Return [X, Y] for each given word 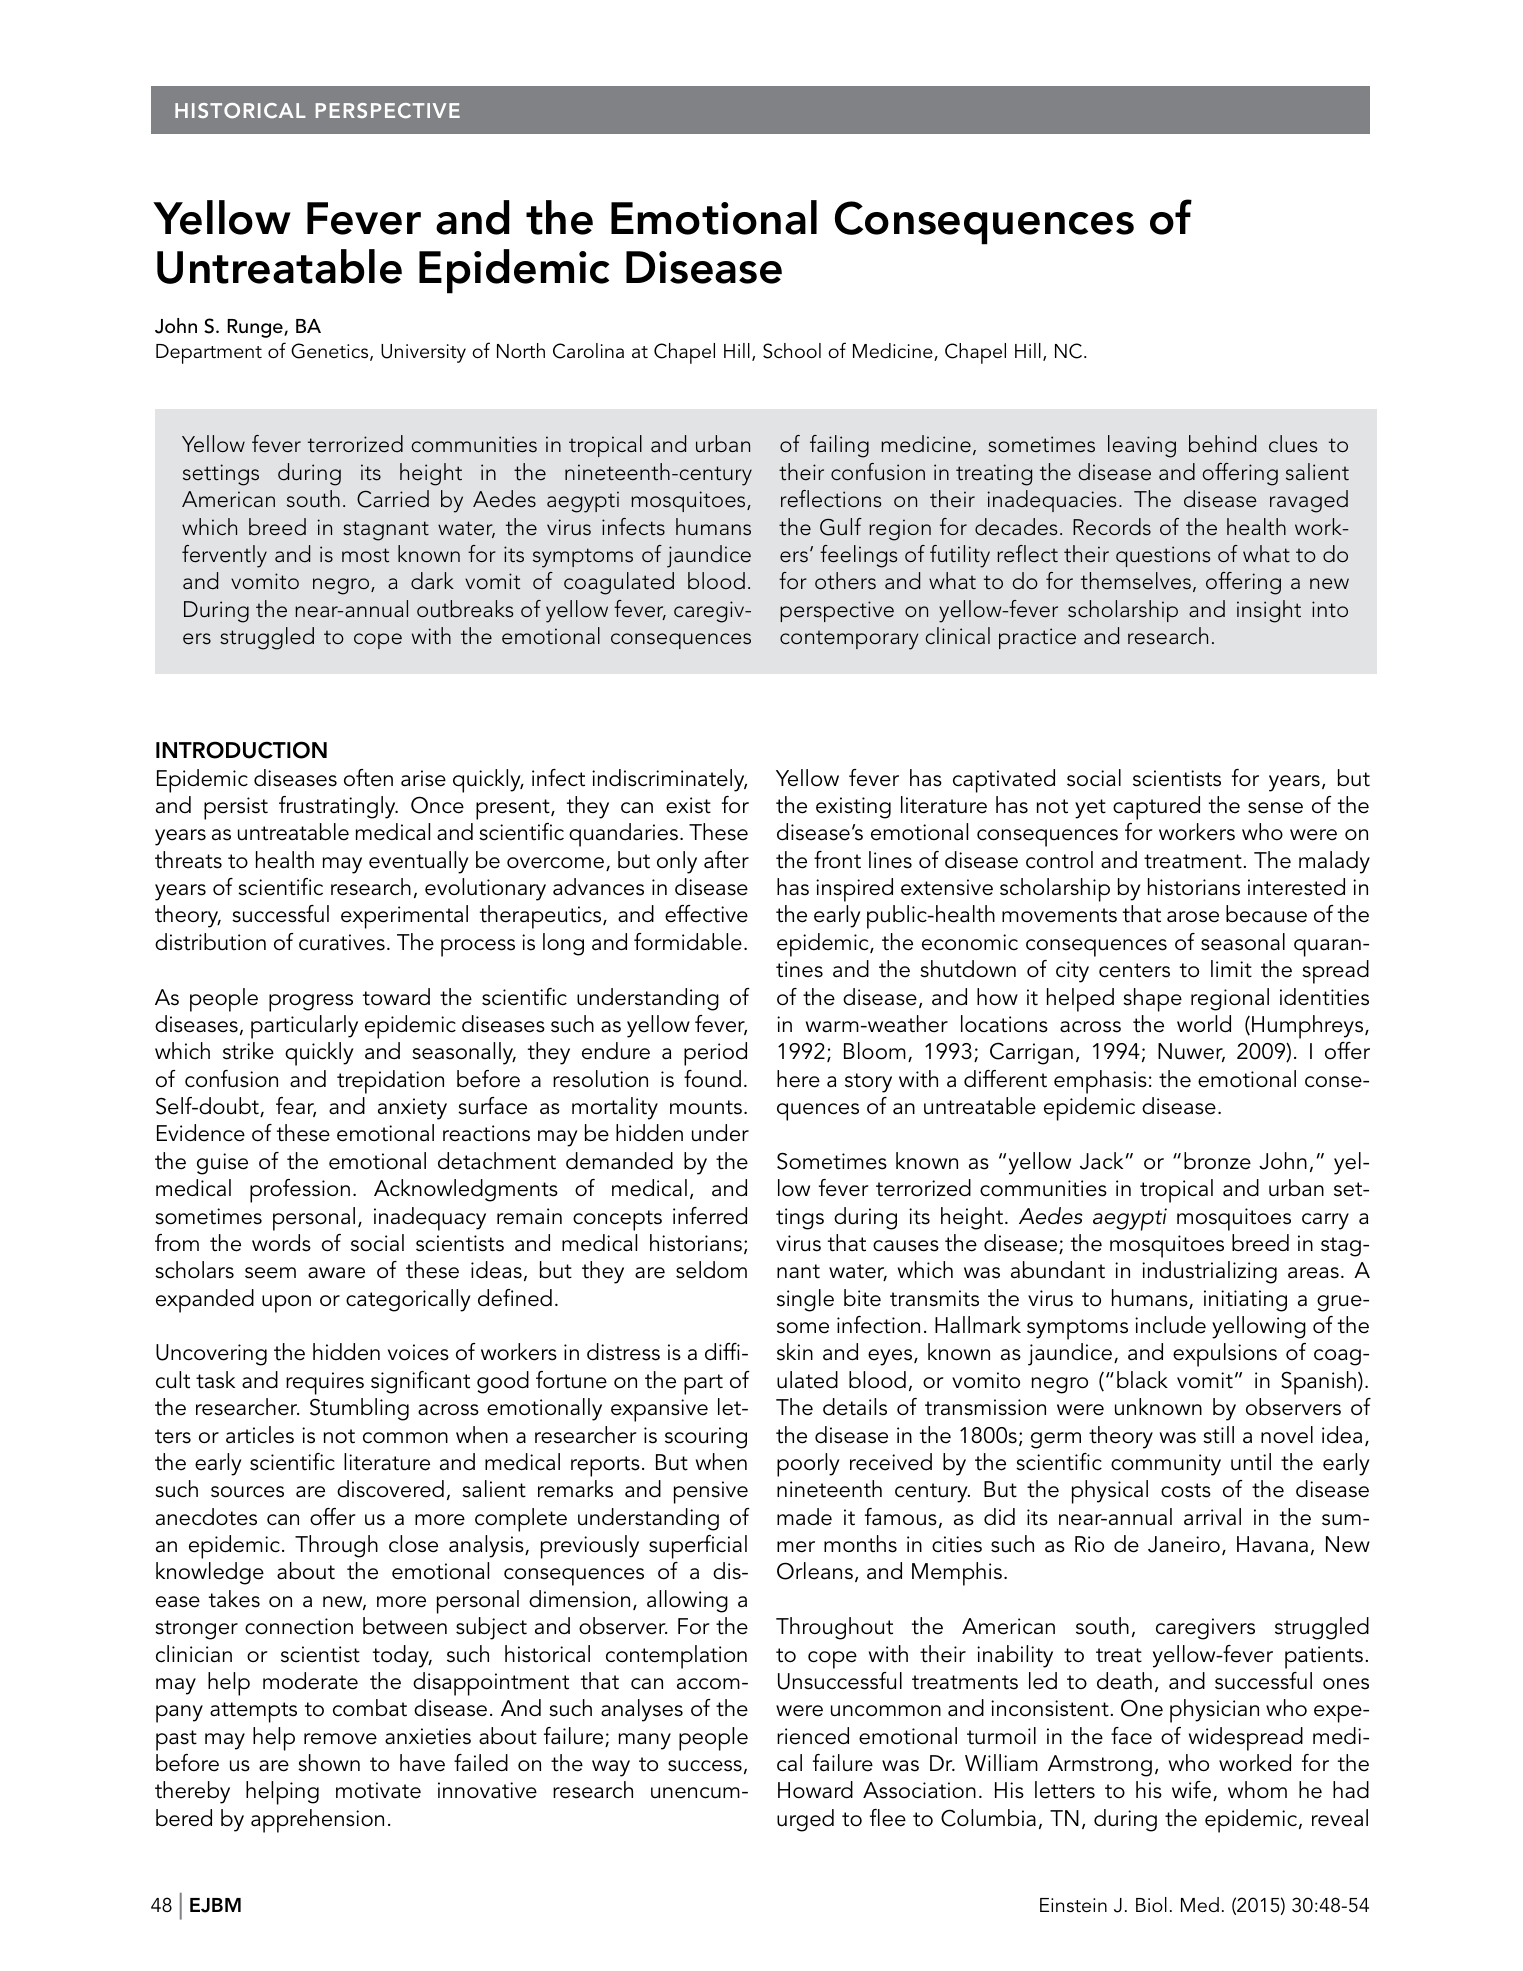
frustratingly [338, 807]
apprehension [317, 1821]
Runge [256, 328]
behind [1222, 444]
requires [325, 1383]
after [726, 860]
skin [795, 1352]
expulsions [1225, 1355]
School [792, 351]
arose [1193, 917]
